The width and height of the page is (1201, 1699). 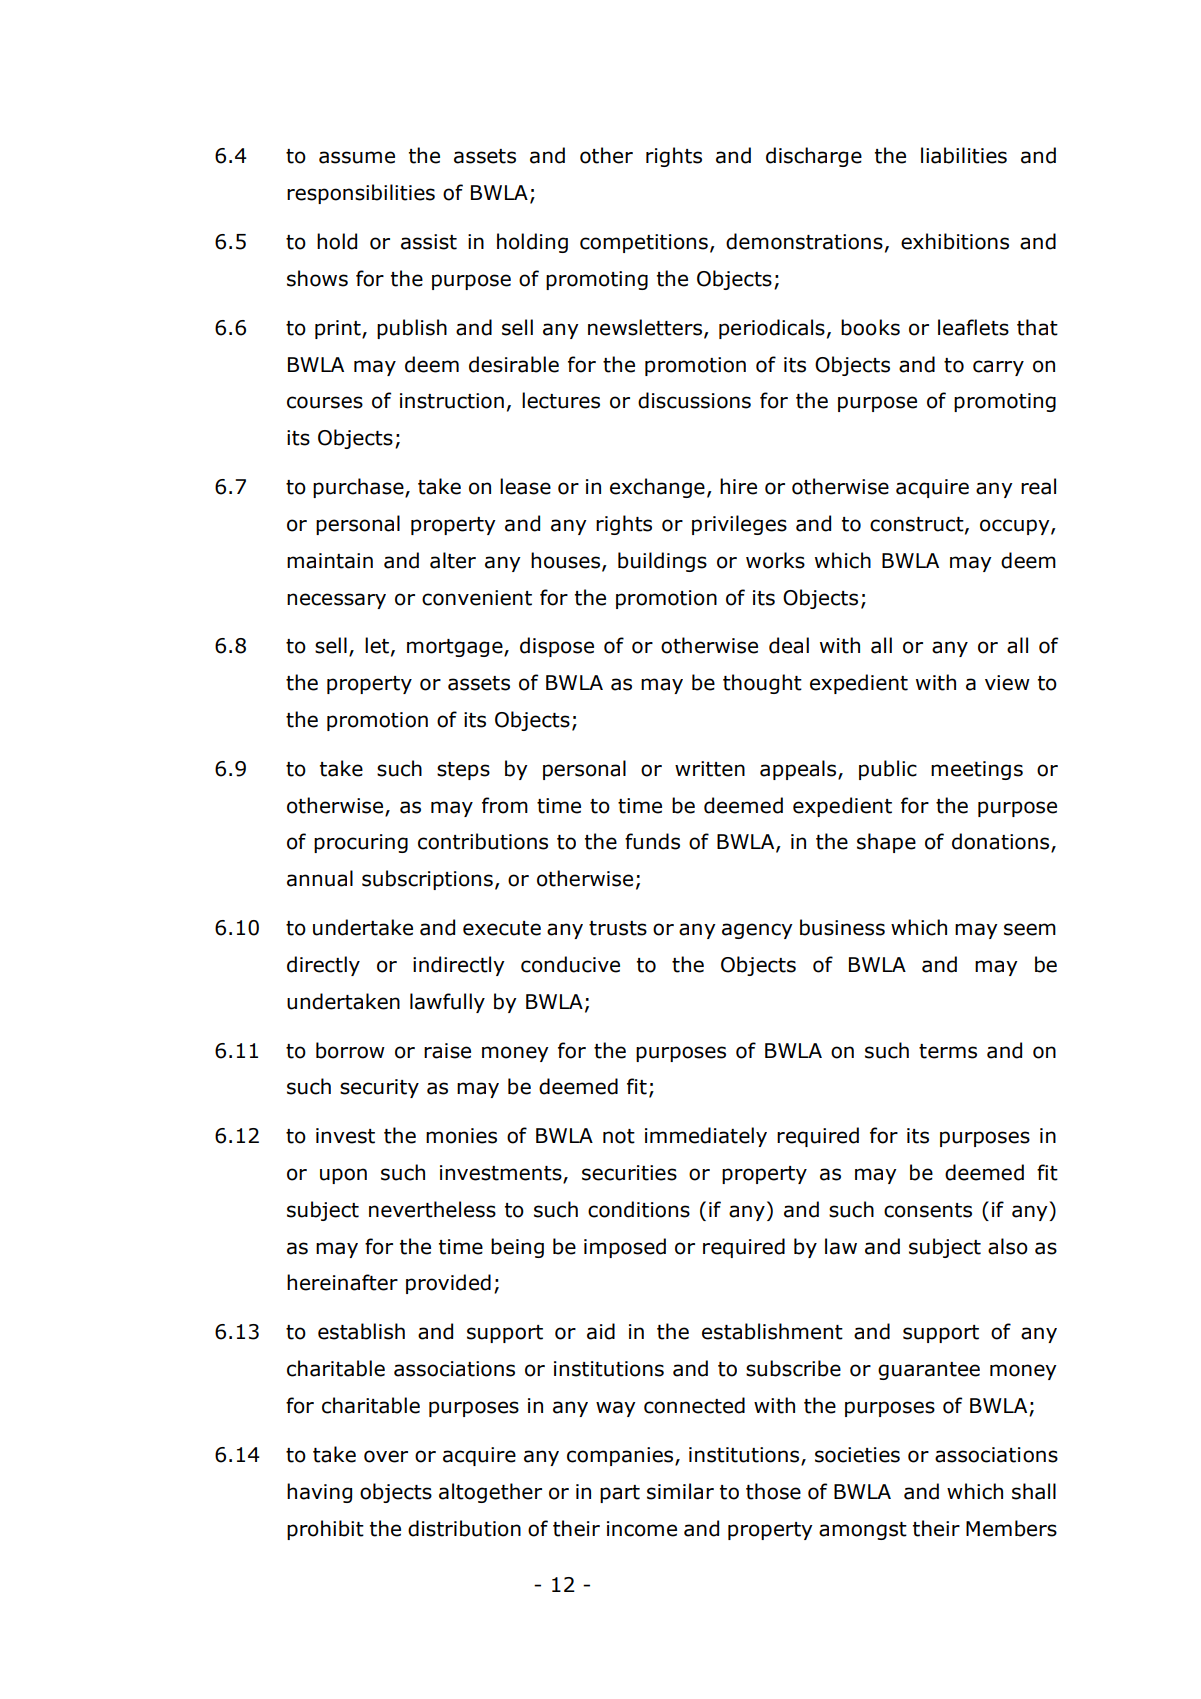 What do you see at coordinates (386, 1456) in the page?
I see `over` at bounding box center [386, 1456].
